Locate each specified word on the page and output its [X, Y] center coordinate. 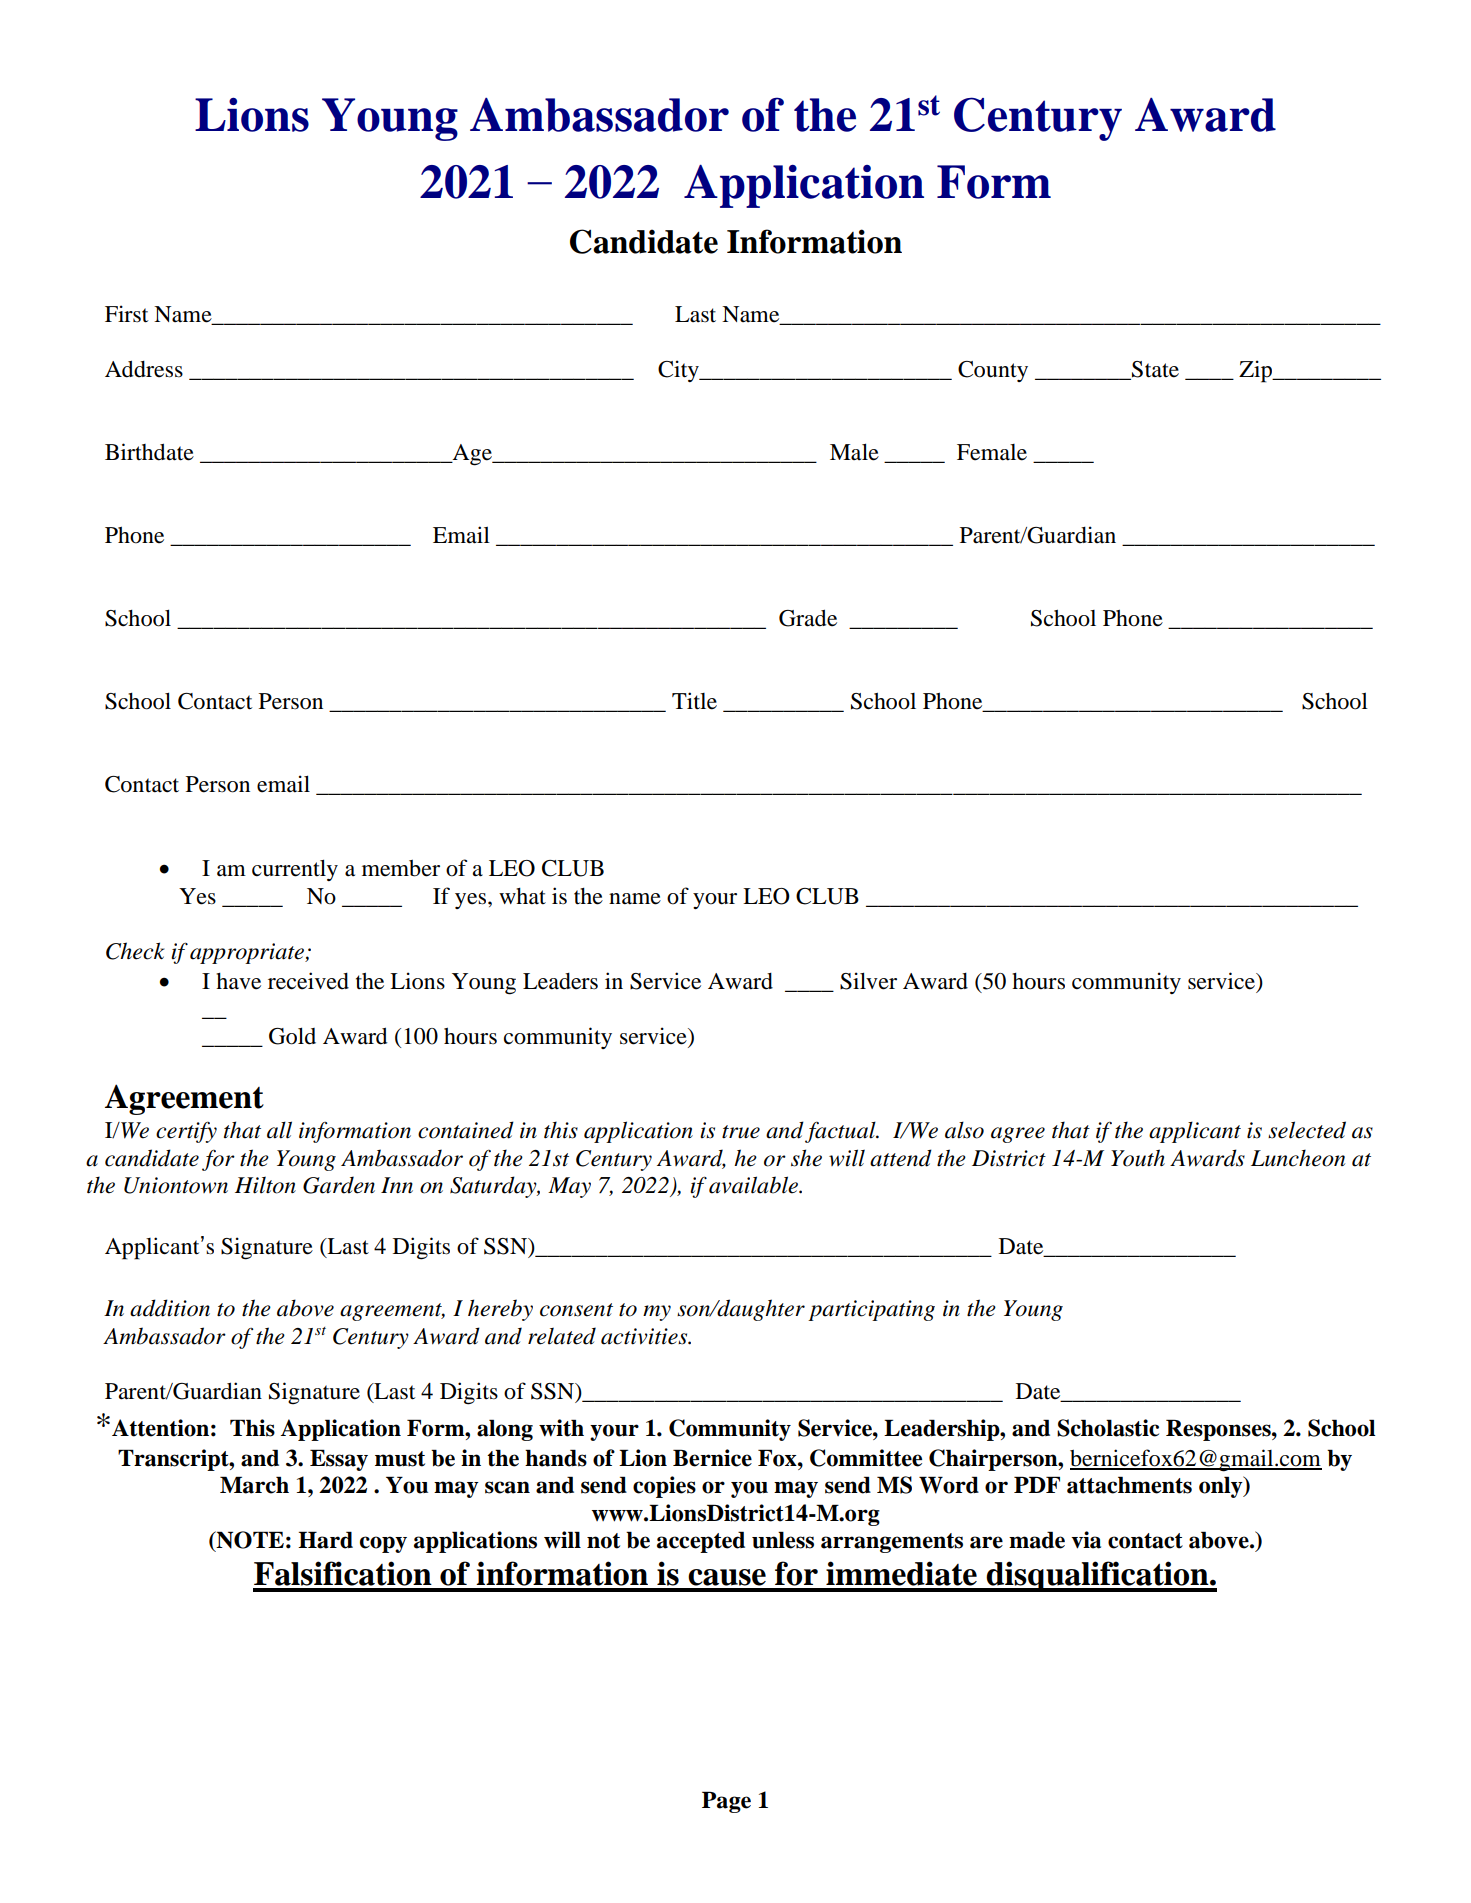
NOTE [249, 1540]
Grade [808, 618]
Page [726, 1802]
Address [144, 369]
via [1086, 1540]
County [993, 371]
